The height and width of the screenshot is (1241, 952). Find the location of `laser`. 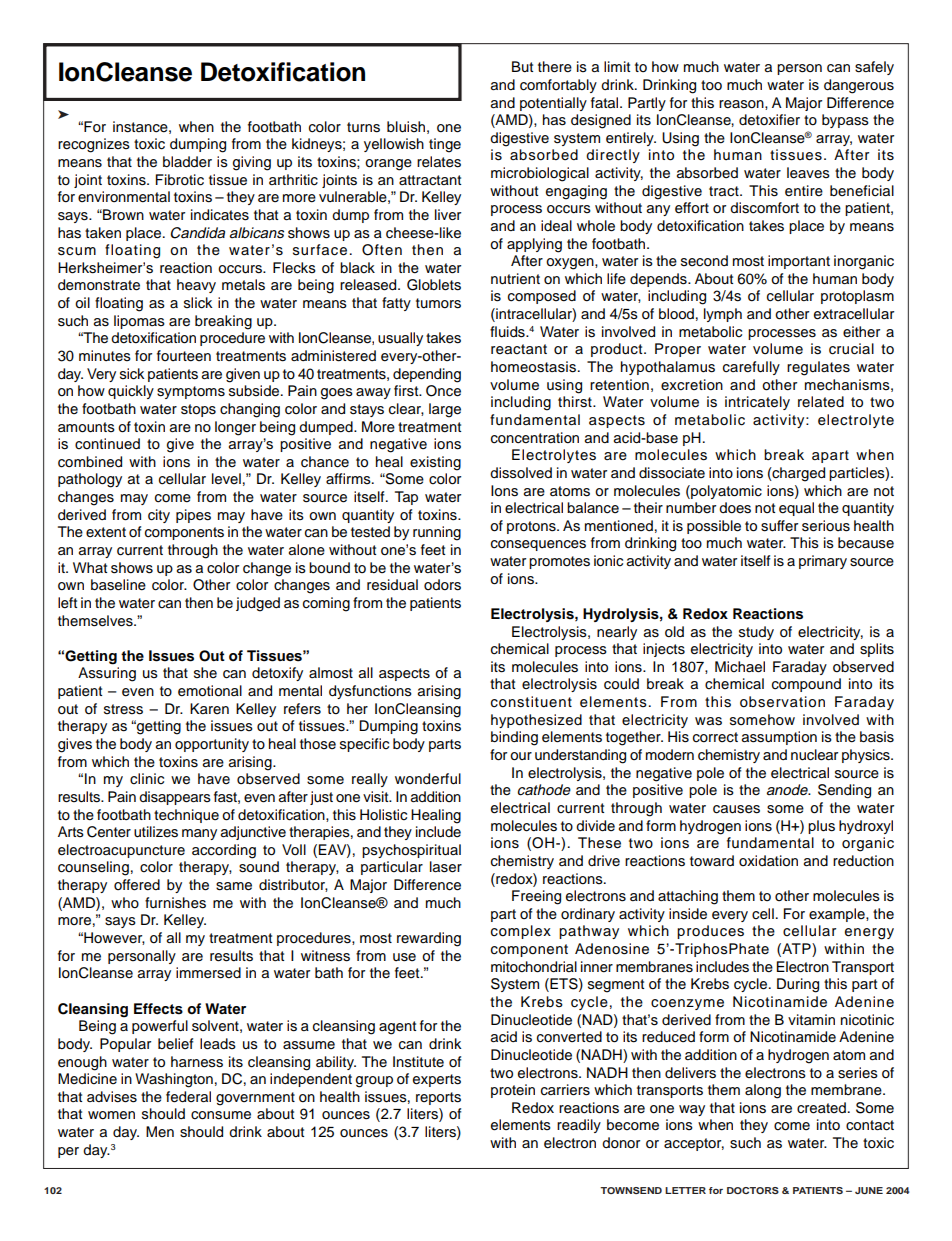

laser is located at coordinates (446, 867).
